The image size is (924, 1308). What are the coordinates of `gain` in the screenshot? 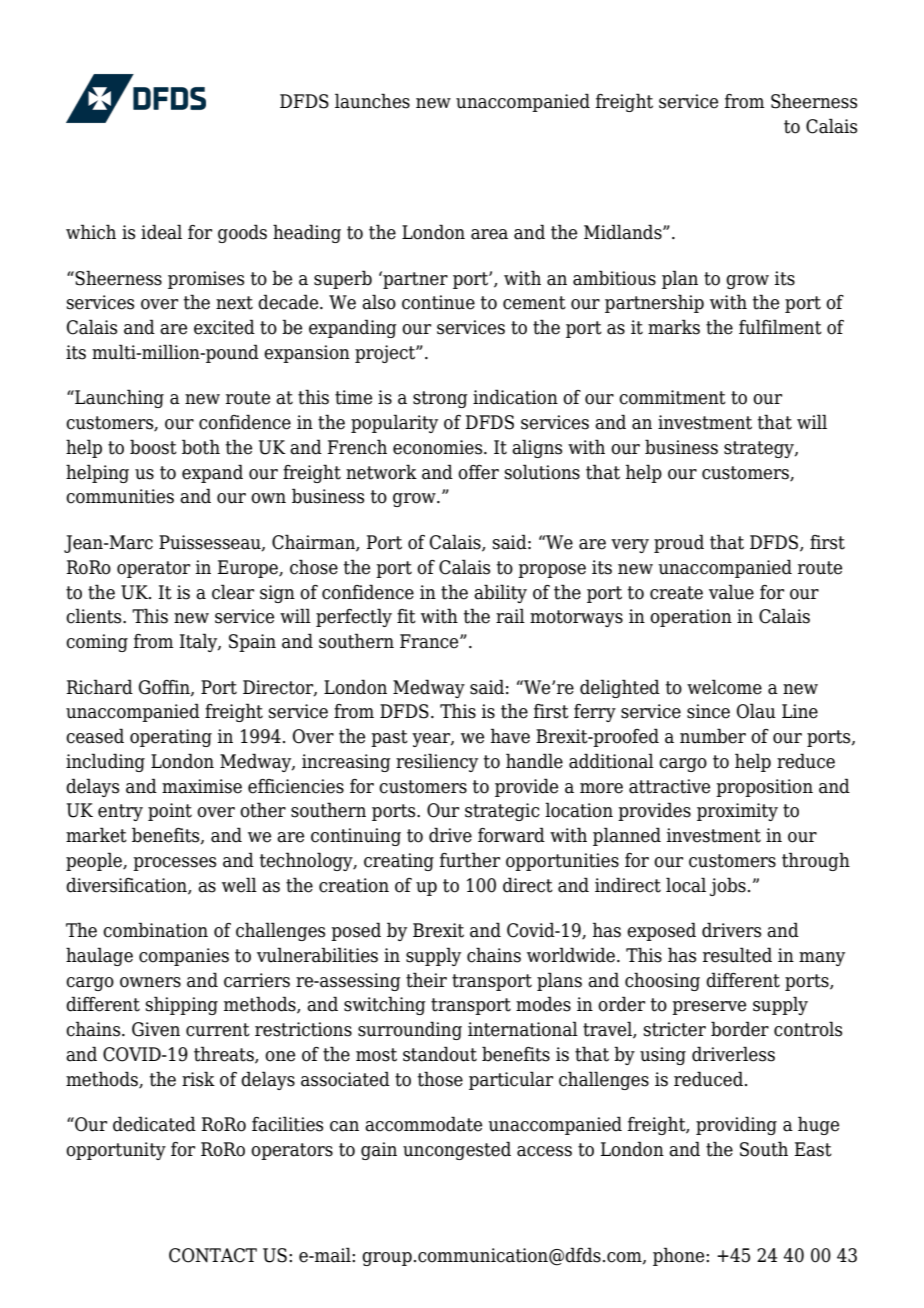 It's located at (379, 1151).
